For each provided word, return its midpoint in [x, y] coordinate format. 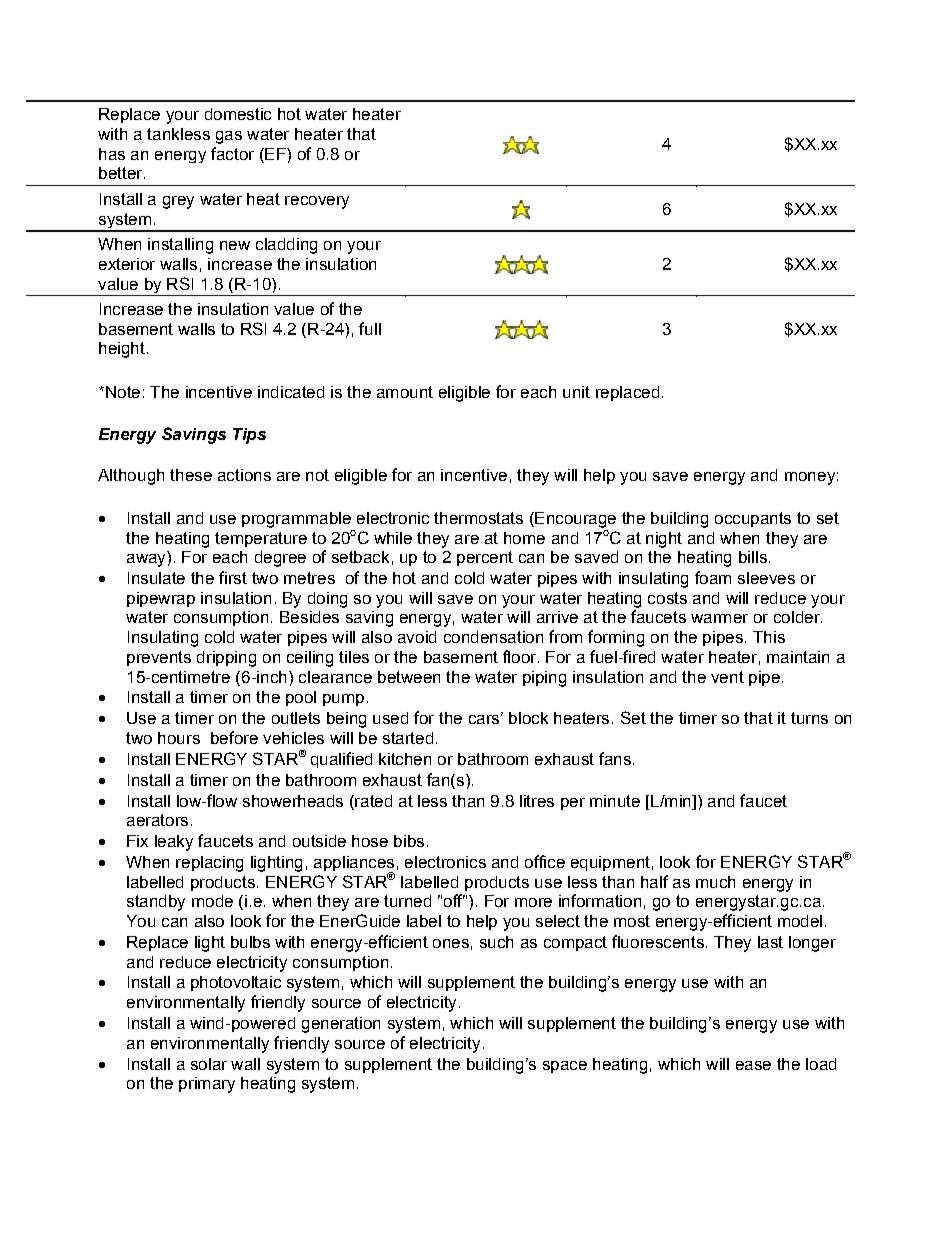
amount [405, 392]
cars [485, 719]
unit [576, 392]
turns [809, 718]
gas [229, 137]
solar [209, 1064]
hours [179, 738]
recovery [317, 202]
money [810, 478]
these [191, 475]
